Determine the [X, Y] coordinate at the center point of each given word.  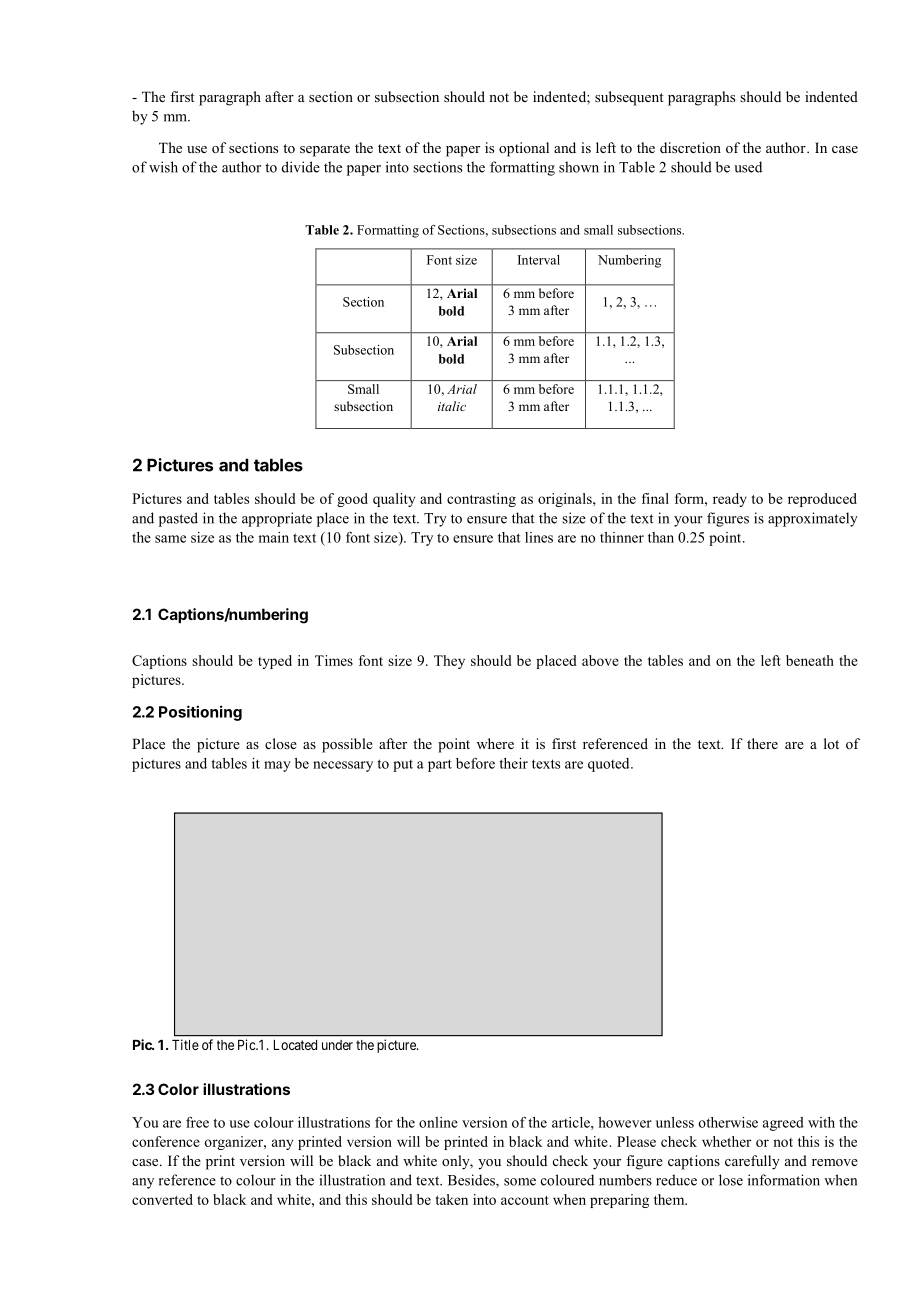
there [762, 743]
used [748, 167]
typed [275, 662]
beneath [810, 660]
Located [295, 1045]
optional [524, 149]
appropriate [277, 519]
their [513, 763]
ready [730, 500]
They [449, 662]
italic [452, 406]
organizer [234, 1143]
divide [301, 167]
